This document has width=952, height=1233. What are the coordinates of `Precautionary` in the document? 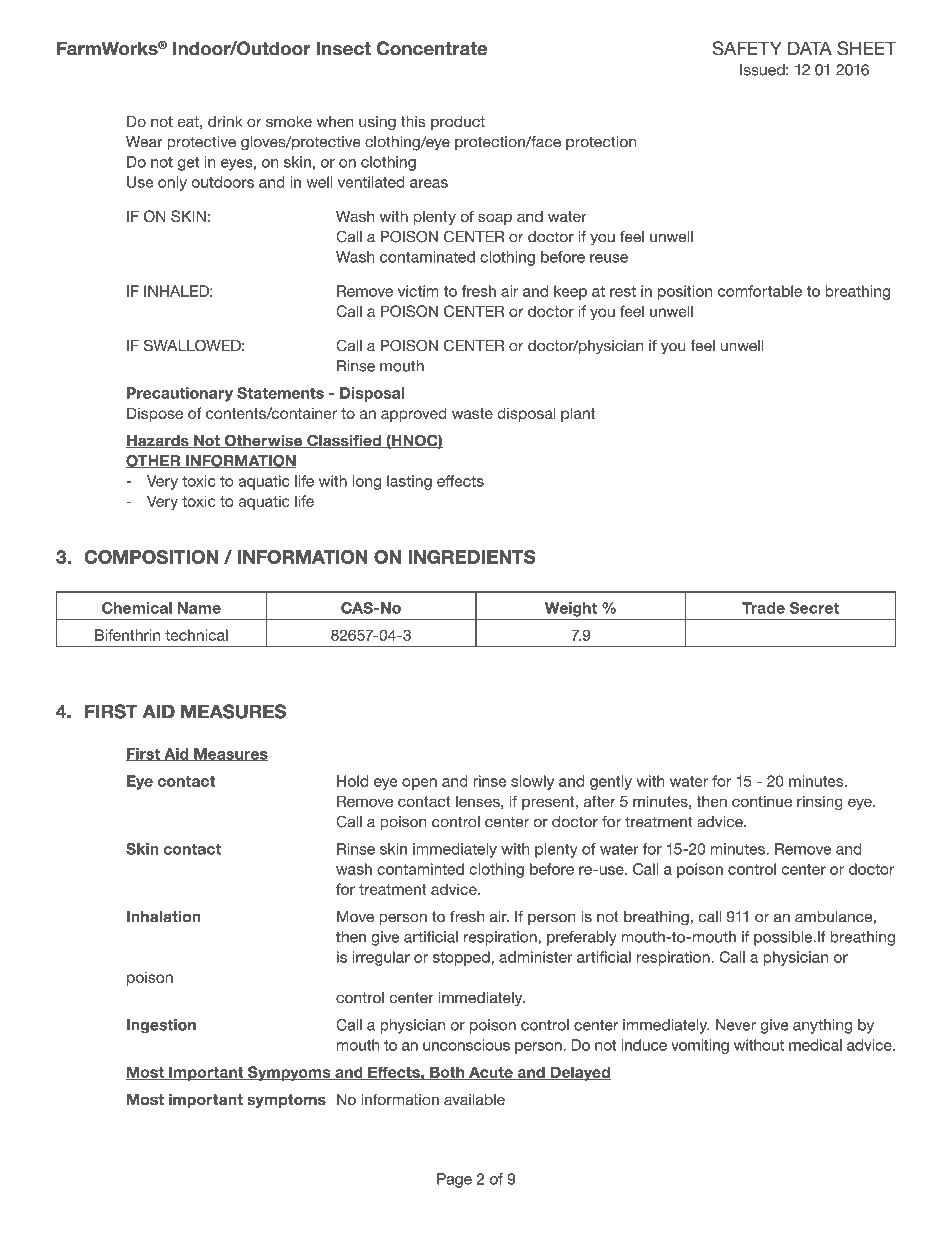 It's located at (180, 394).
